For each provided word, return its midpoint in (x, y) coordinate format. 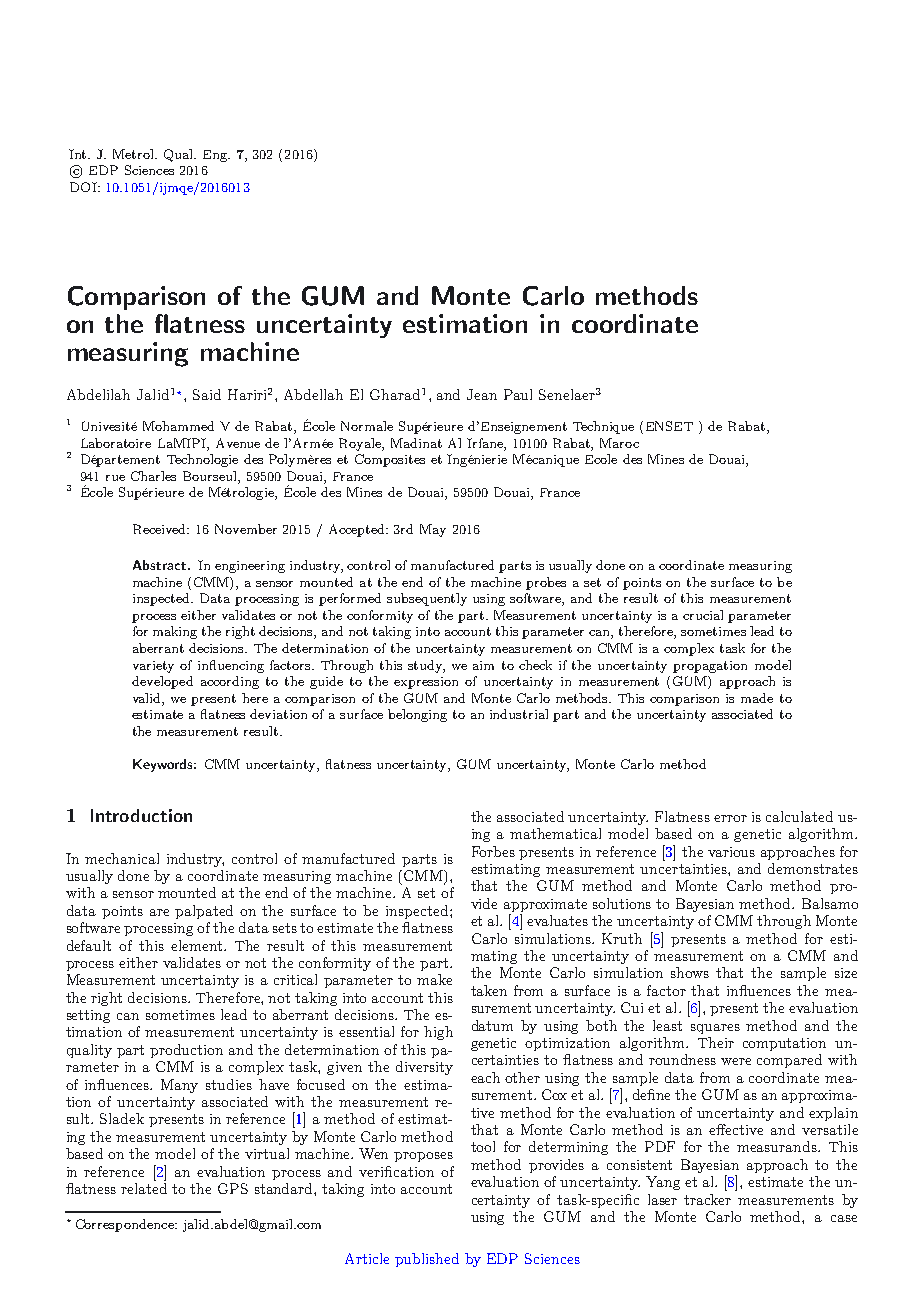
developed (162, 682)
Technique (603, 427)
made (757, 698)
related (144, 1188)
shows (690, 972)
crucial (703, 615)
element (198, 945)
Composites (390, 460)
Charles (153, 476)
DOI (84, 187)
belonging (417, 715)
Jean (482, 394)
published (427, 1260)
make (434, 979)
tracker (707, 1199)
